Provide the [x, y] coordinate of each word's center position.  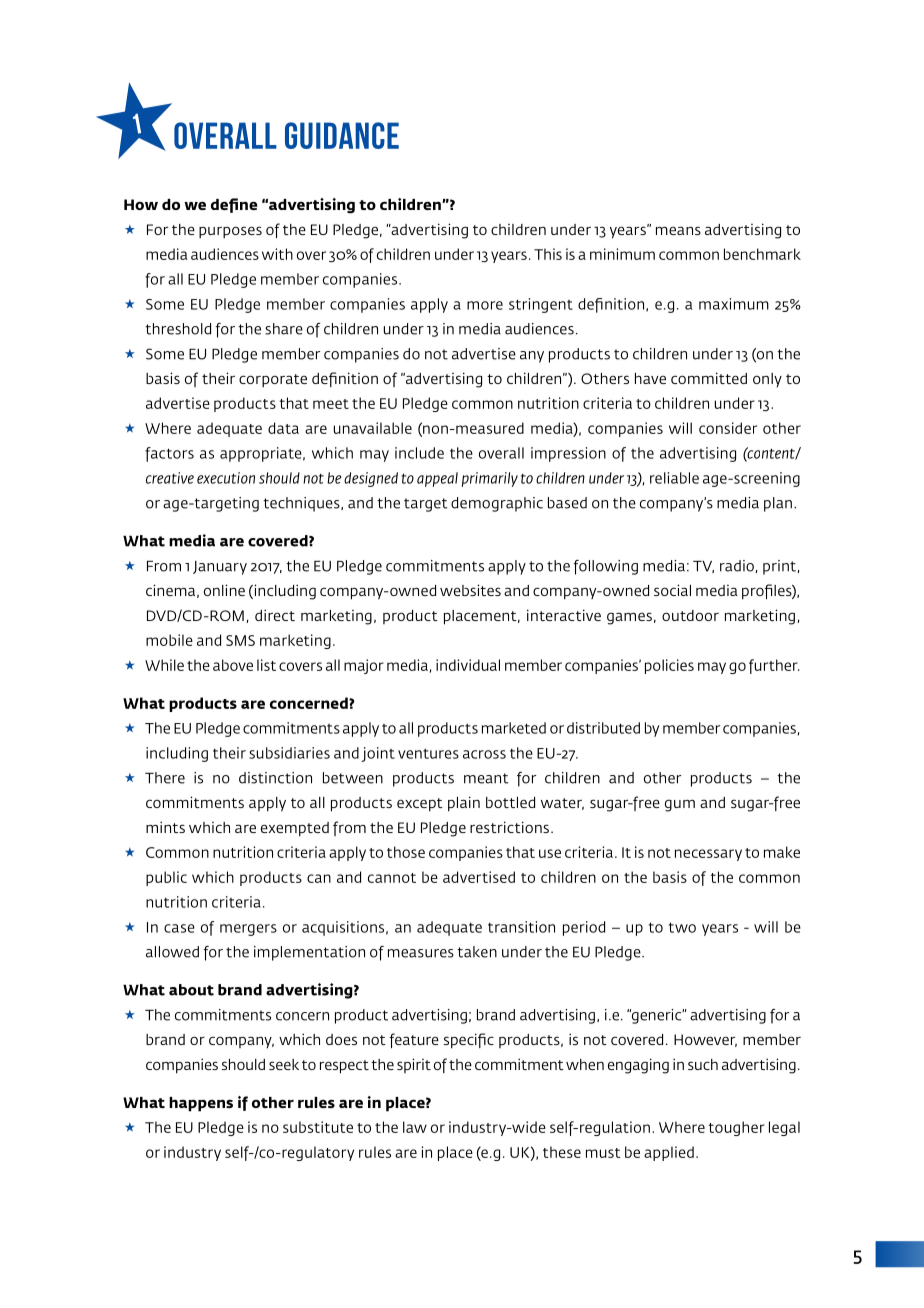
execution [226, 478]
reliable [674, 478]
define [234, 205]
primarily [490, 479]
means [678, 230]
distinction [275, 778]
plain [464, 804]
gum [680, 805]
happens [201, 1104]
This [548, 254]
